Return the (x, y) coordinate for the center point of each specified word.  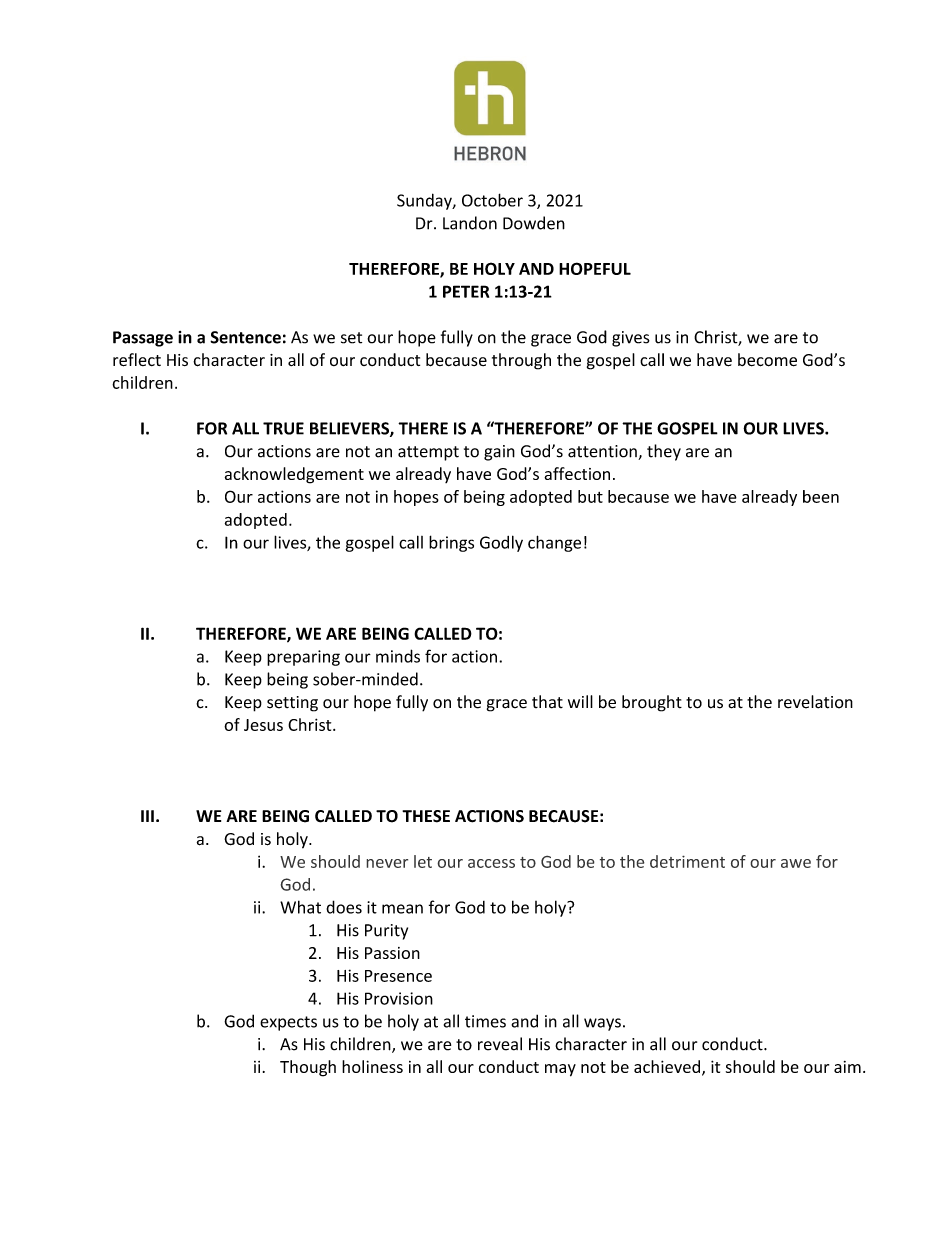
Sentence (245, 337)
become (767, 360)
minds (398, 656)
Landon (470, 223)
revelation (815, 702)
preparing (303, 658)
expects (288, 1023)
